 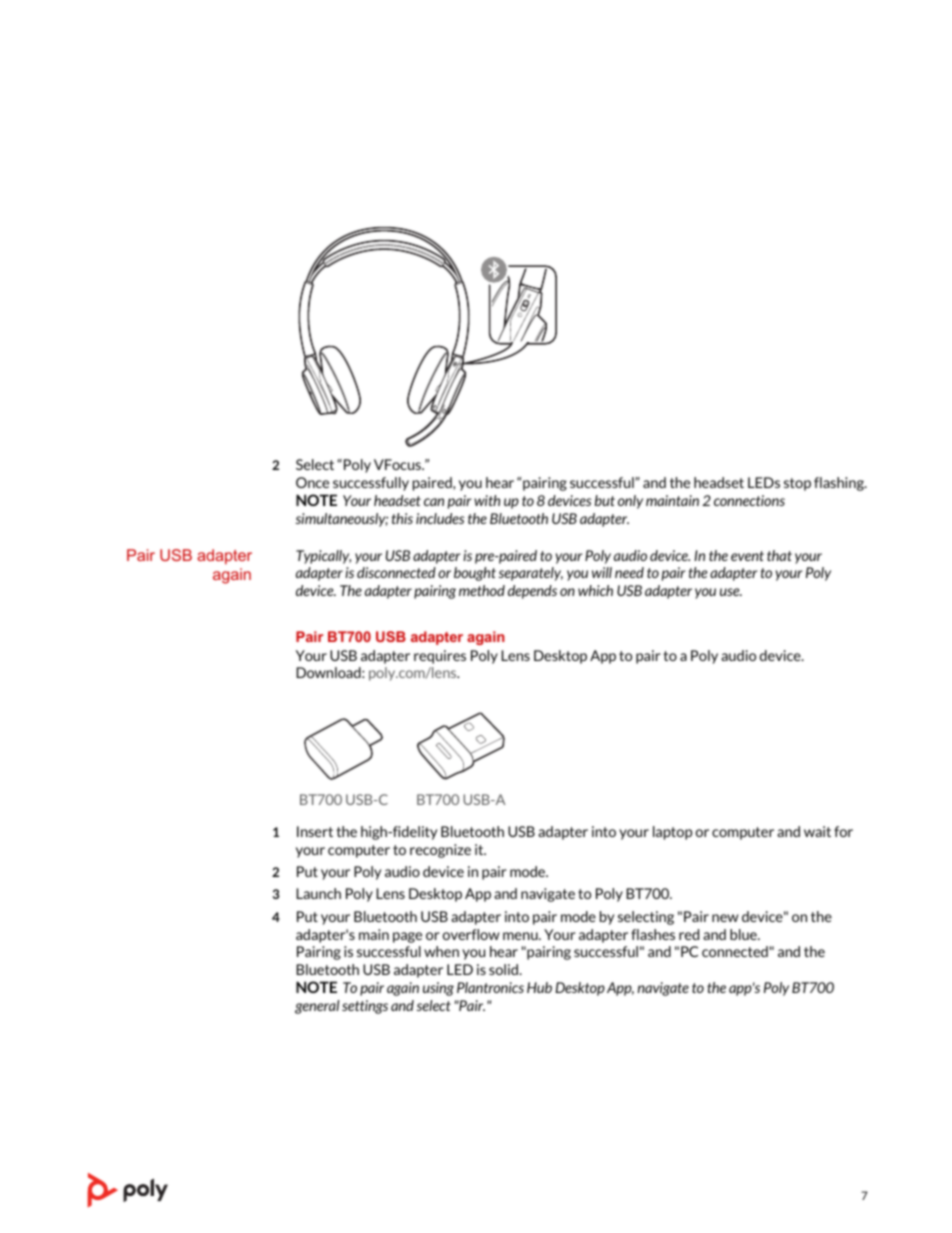 I want to click on but, so click(x=605, y=500).
